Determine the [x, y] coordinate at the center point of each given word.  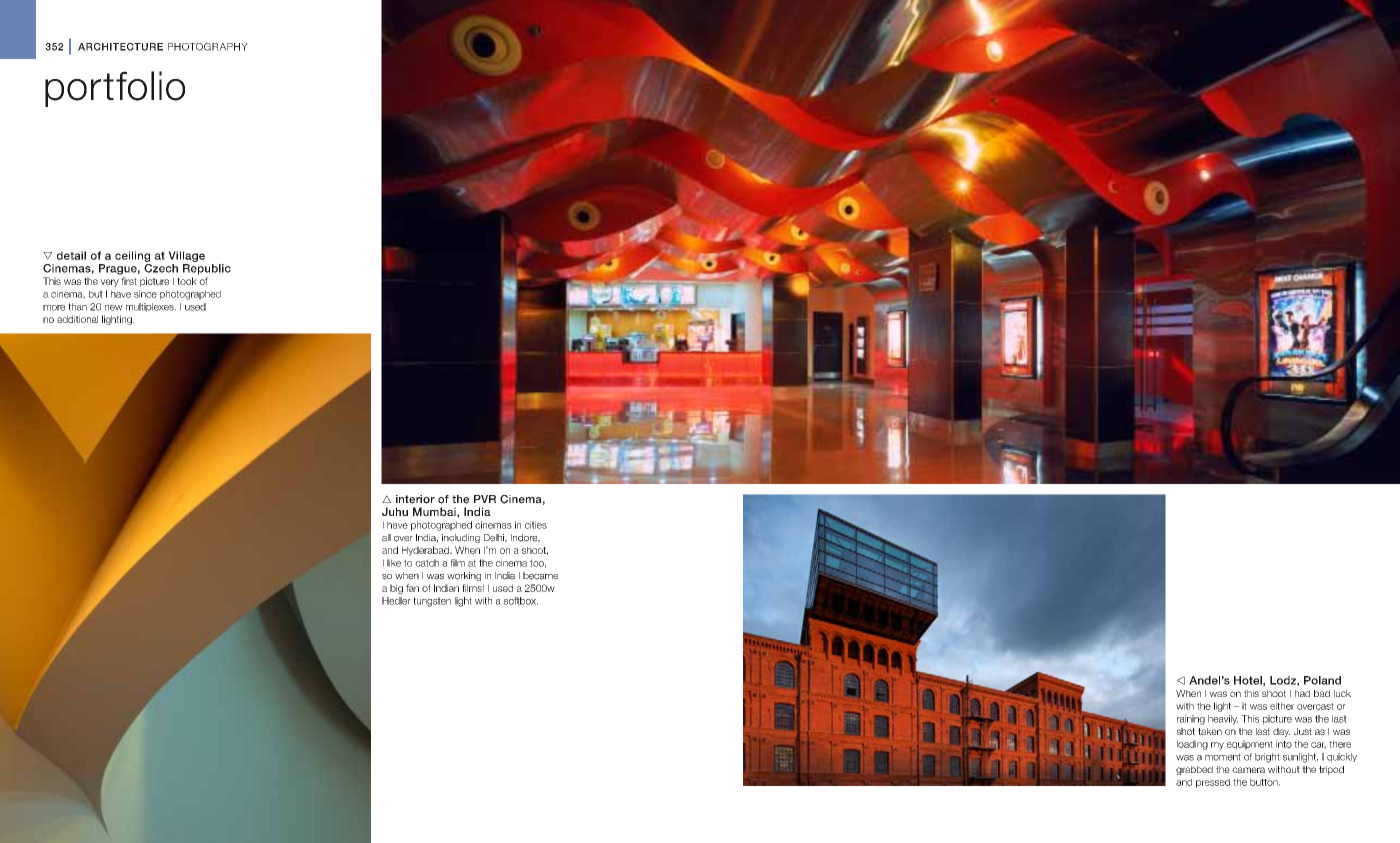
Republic [207, 269]
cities [536, 525]
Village [186, 256]
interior [415, 499]
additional [77, 319]
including [461, 538]
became [540, 576]
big [396, 589]
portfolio [115, 89]
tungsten [432, 602]
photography [208, 47]
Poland [1322, 680]
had [1302, 693]
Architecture [120, 47]
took [187, 281]
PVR [485, 499]
